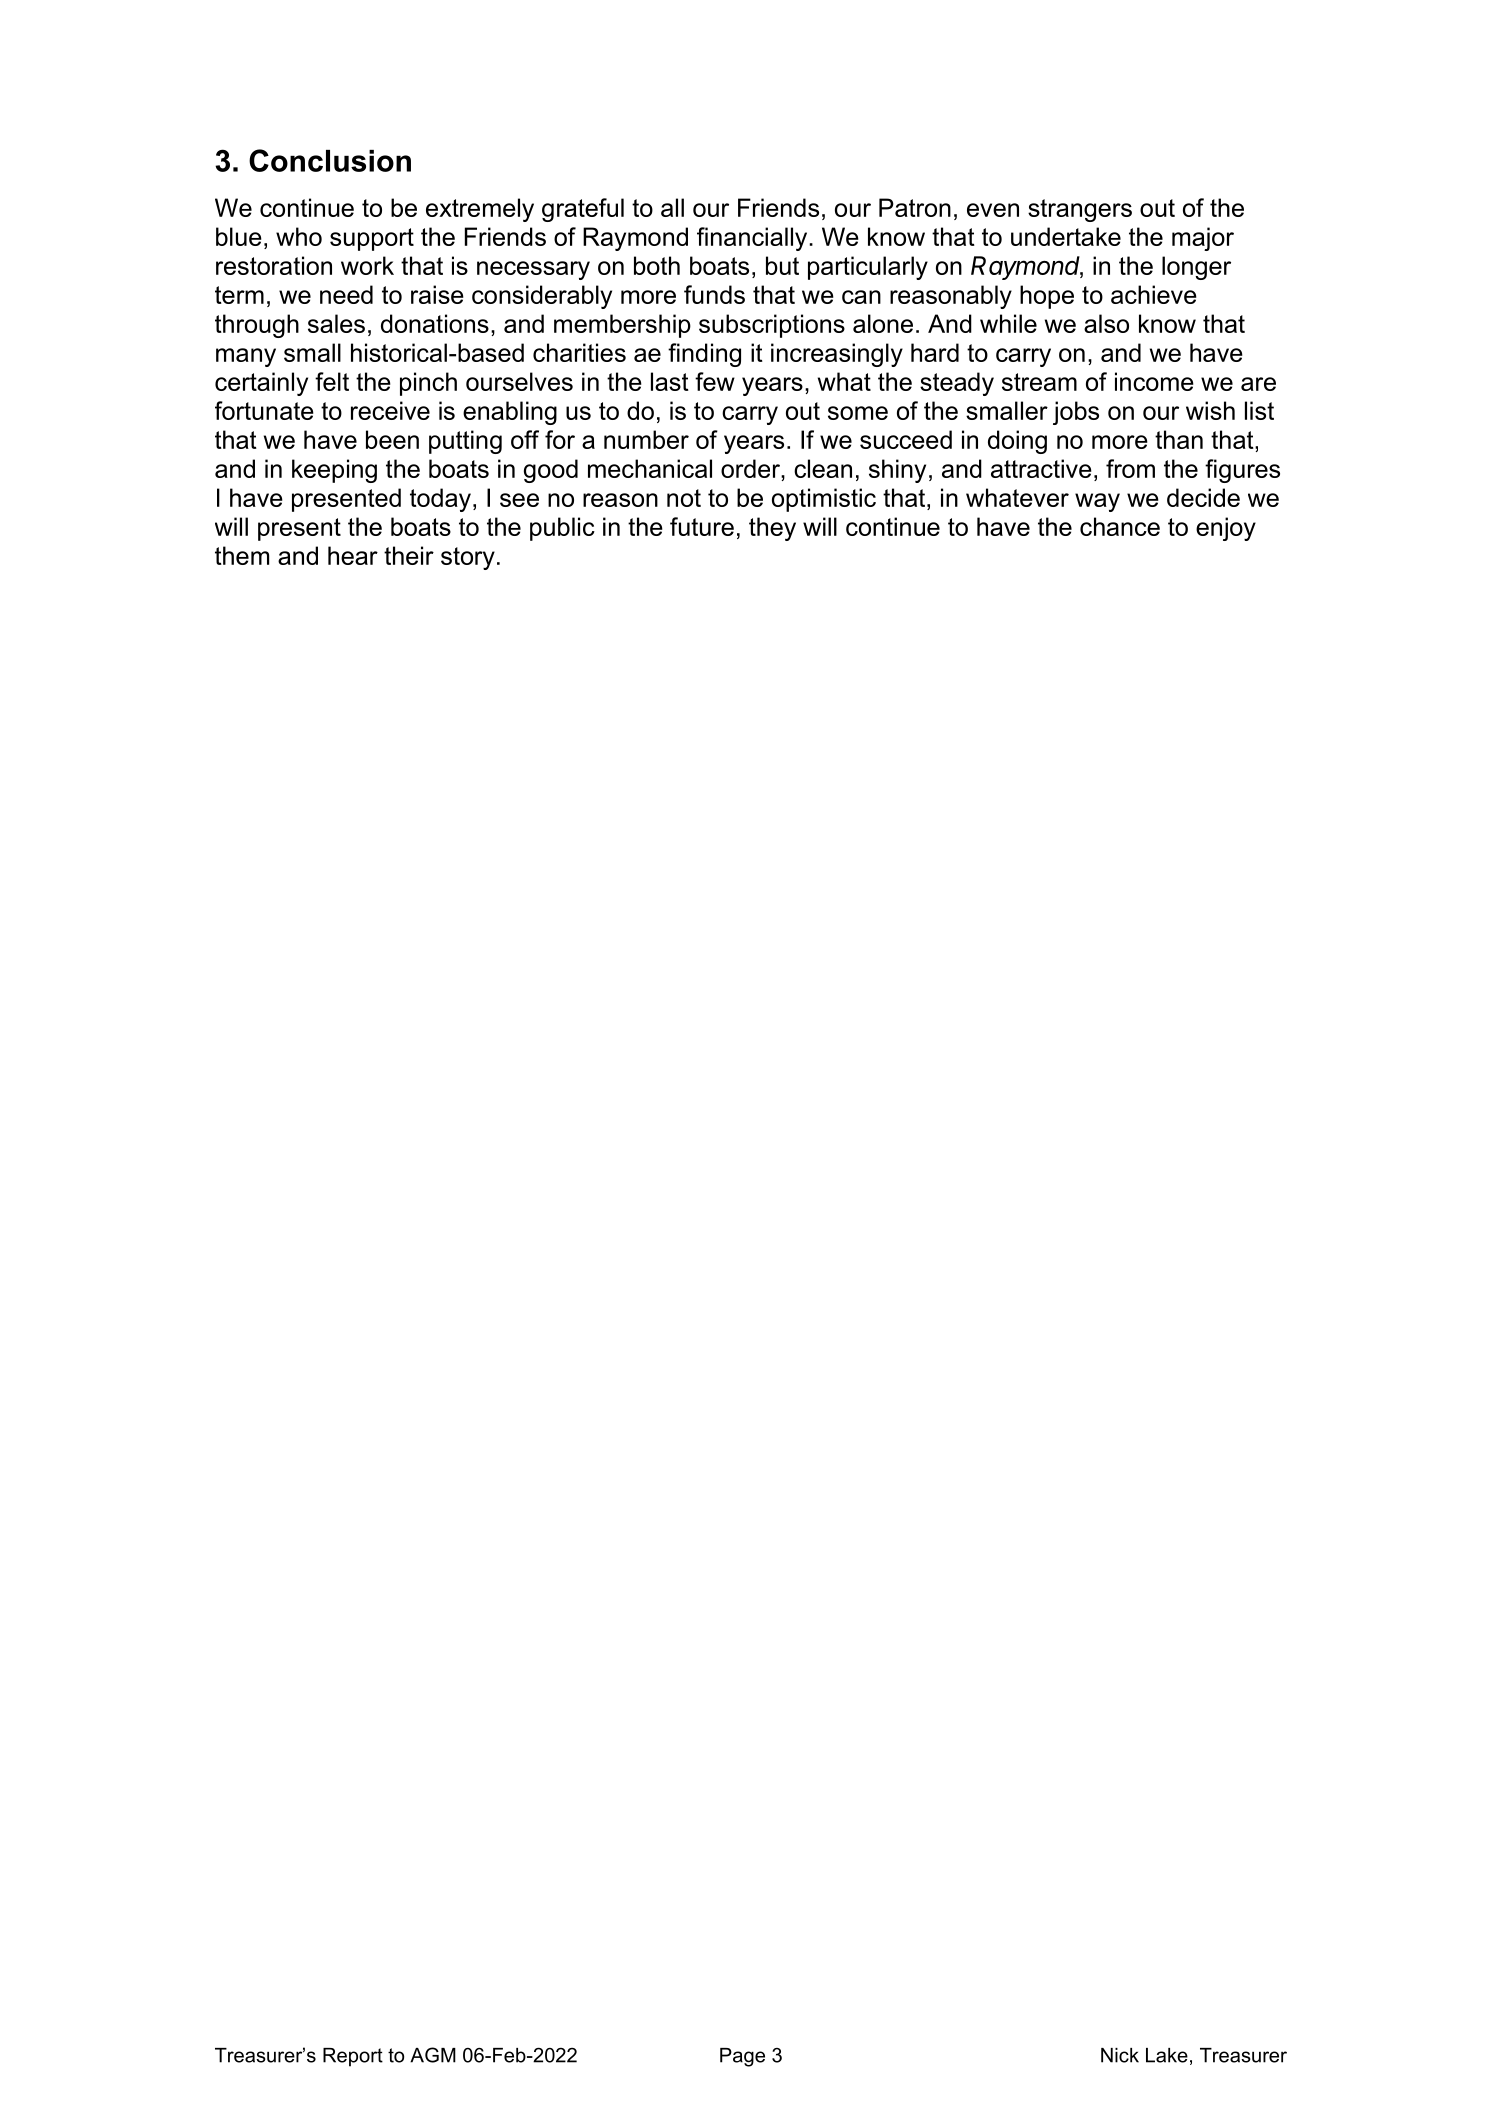  I want to click on strangers, so click(1080, 210).
